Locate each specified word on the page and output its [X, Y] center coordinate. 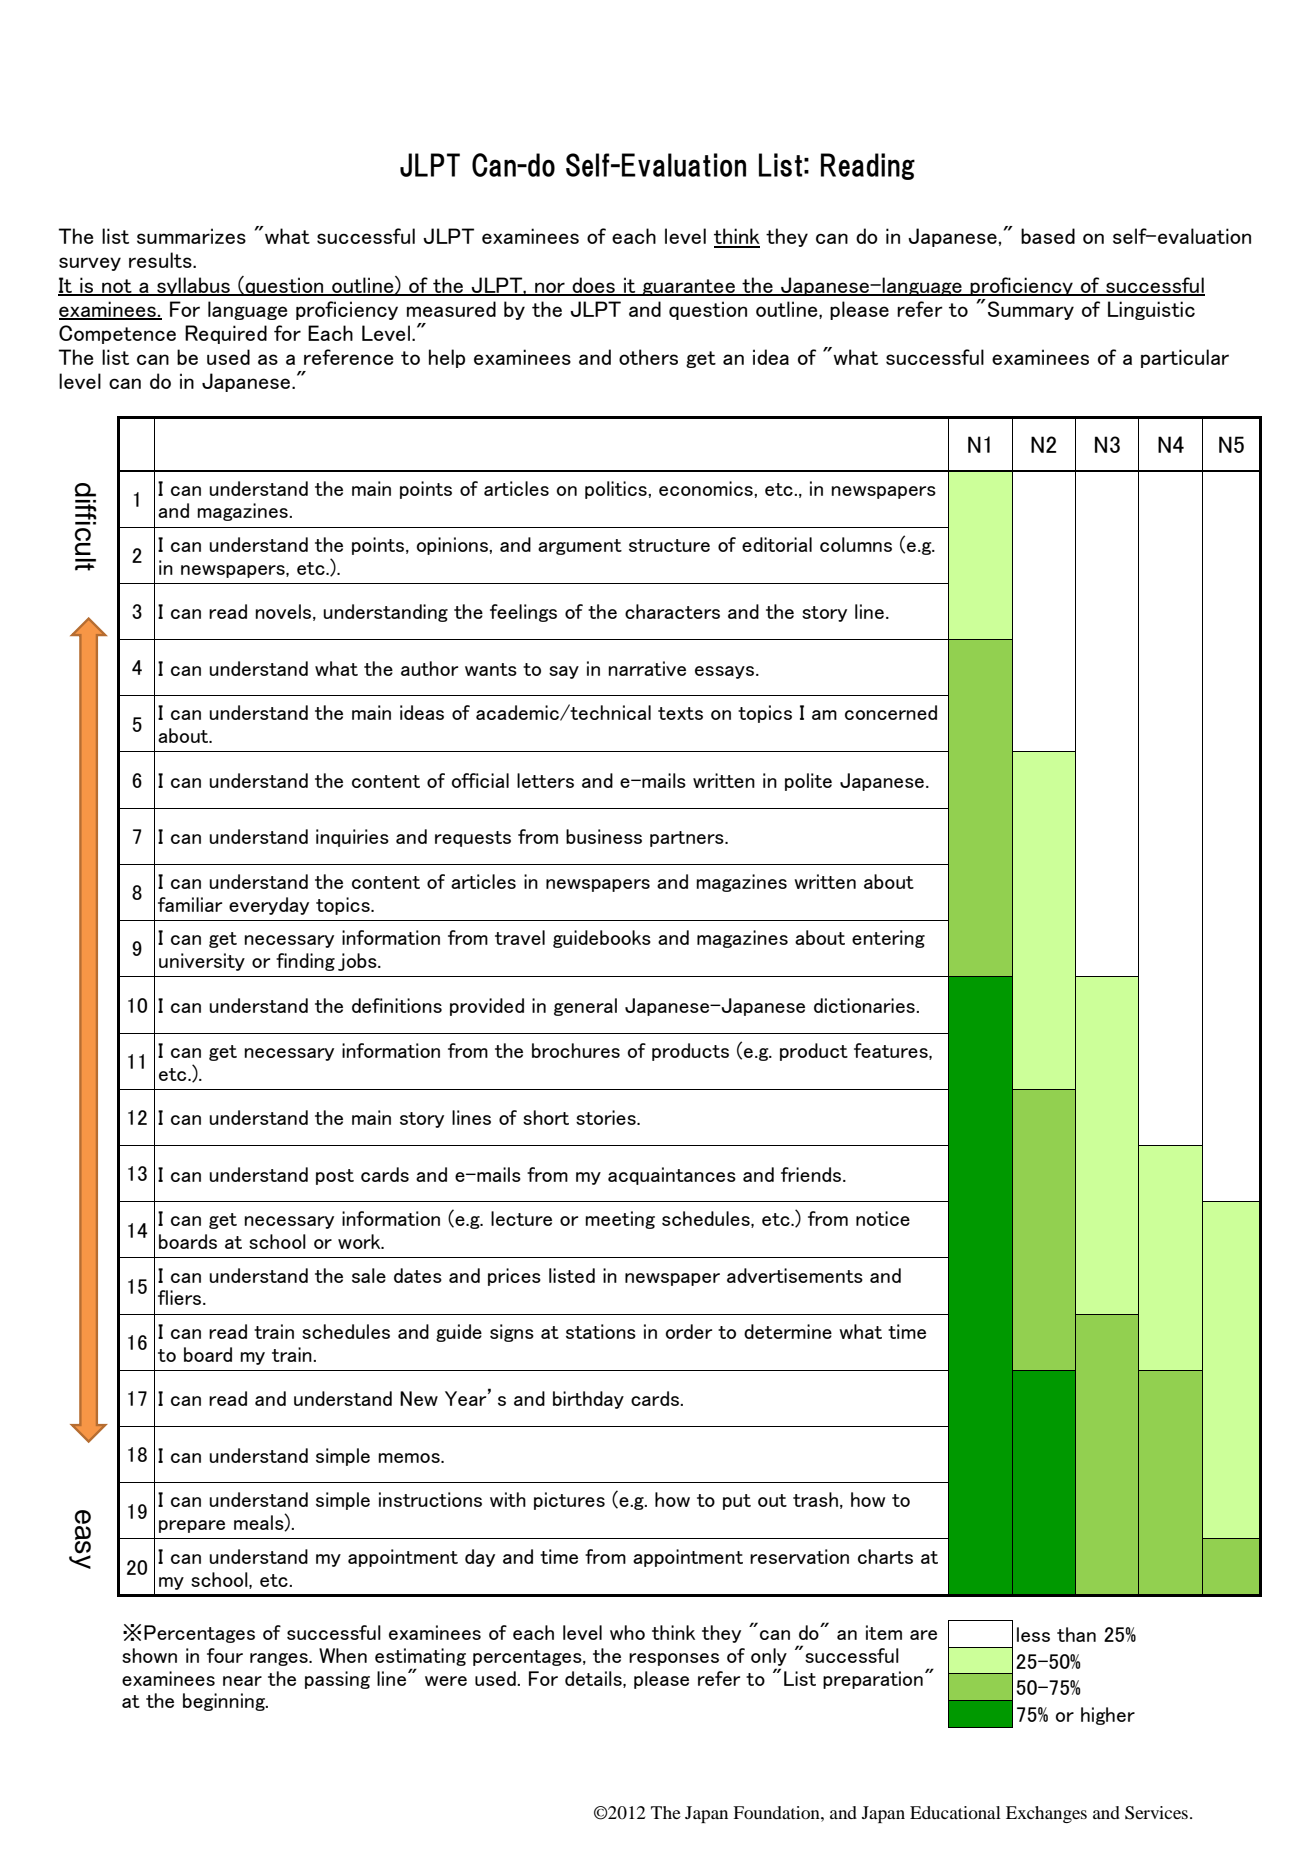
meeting [620, 1220]
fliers [181, 1297]
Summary [1031, 310]
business [604, 836]
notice [883, 1218]
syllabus [193, 286]
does [593, 286]
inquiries [352, 838]
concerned [891, 712]
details [594, 1679]
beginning [225, 1702]
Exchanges [1046, 1814]
